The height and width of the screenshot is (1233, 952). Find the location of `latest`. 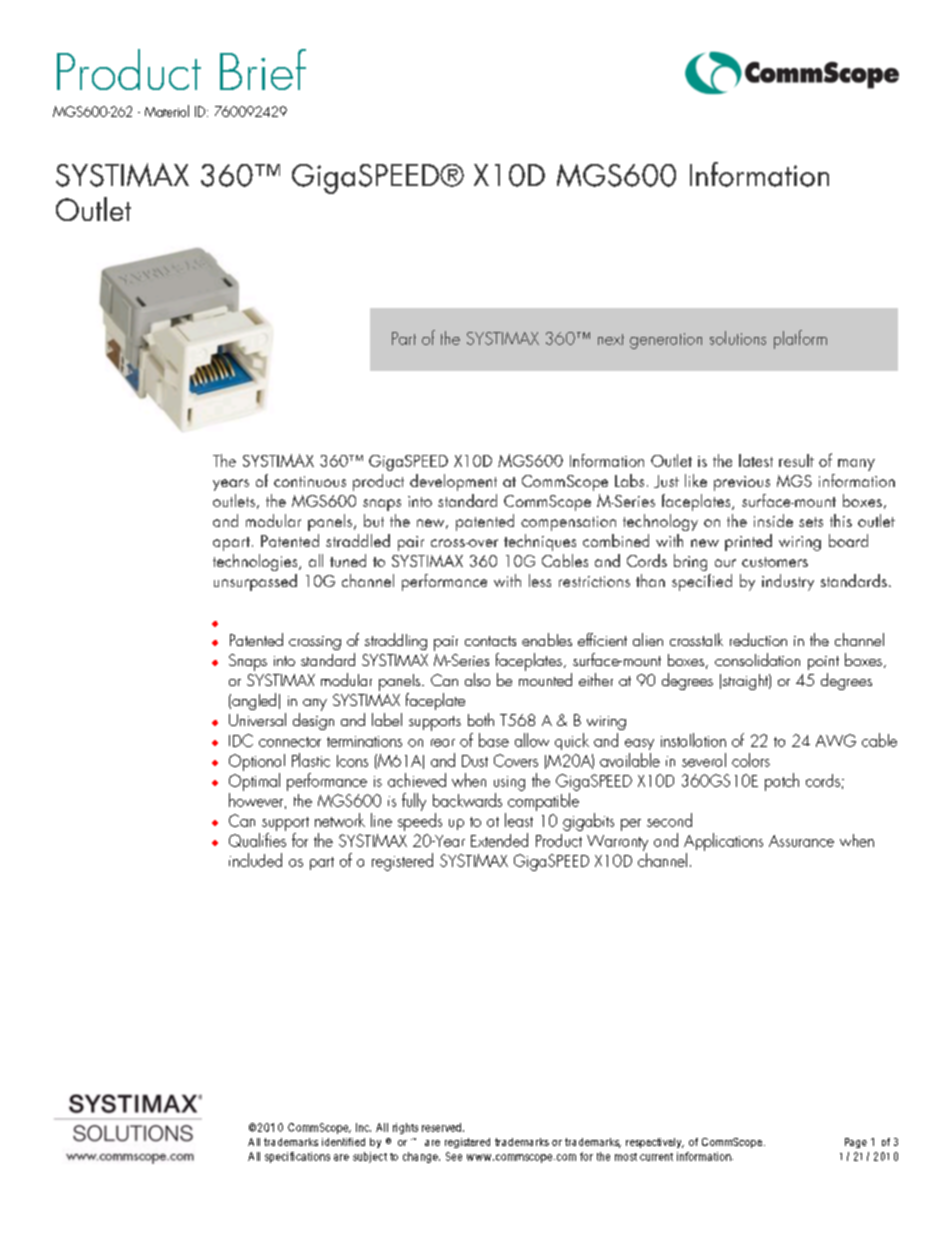

latest is located at coordinates (756, 460).
